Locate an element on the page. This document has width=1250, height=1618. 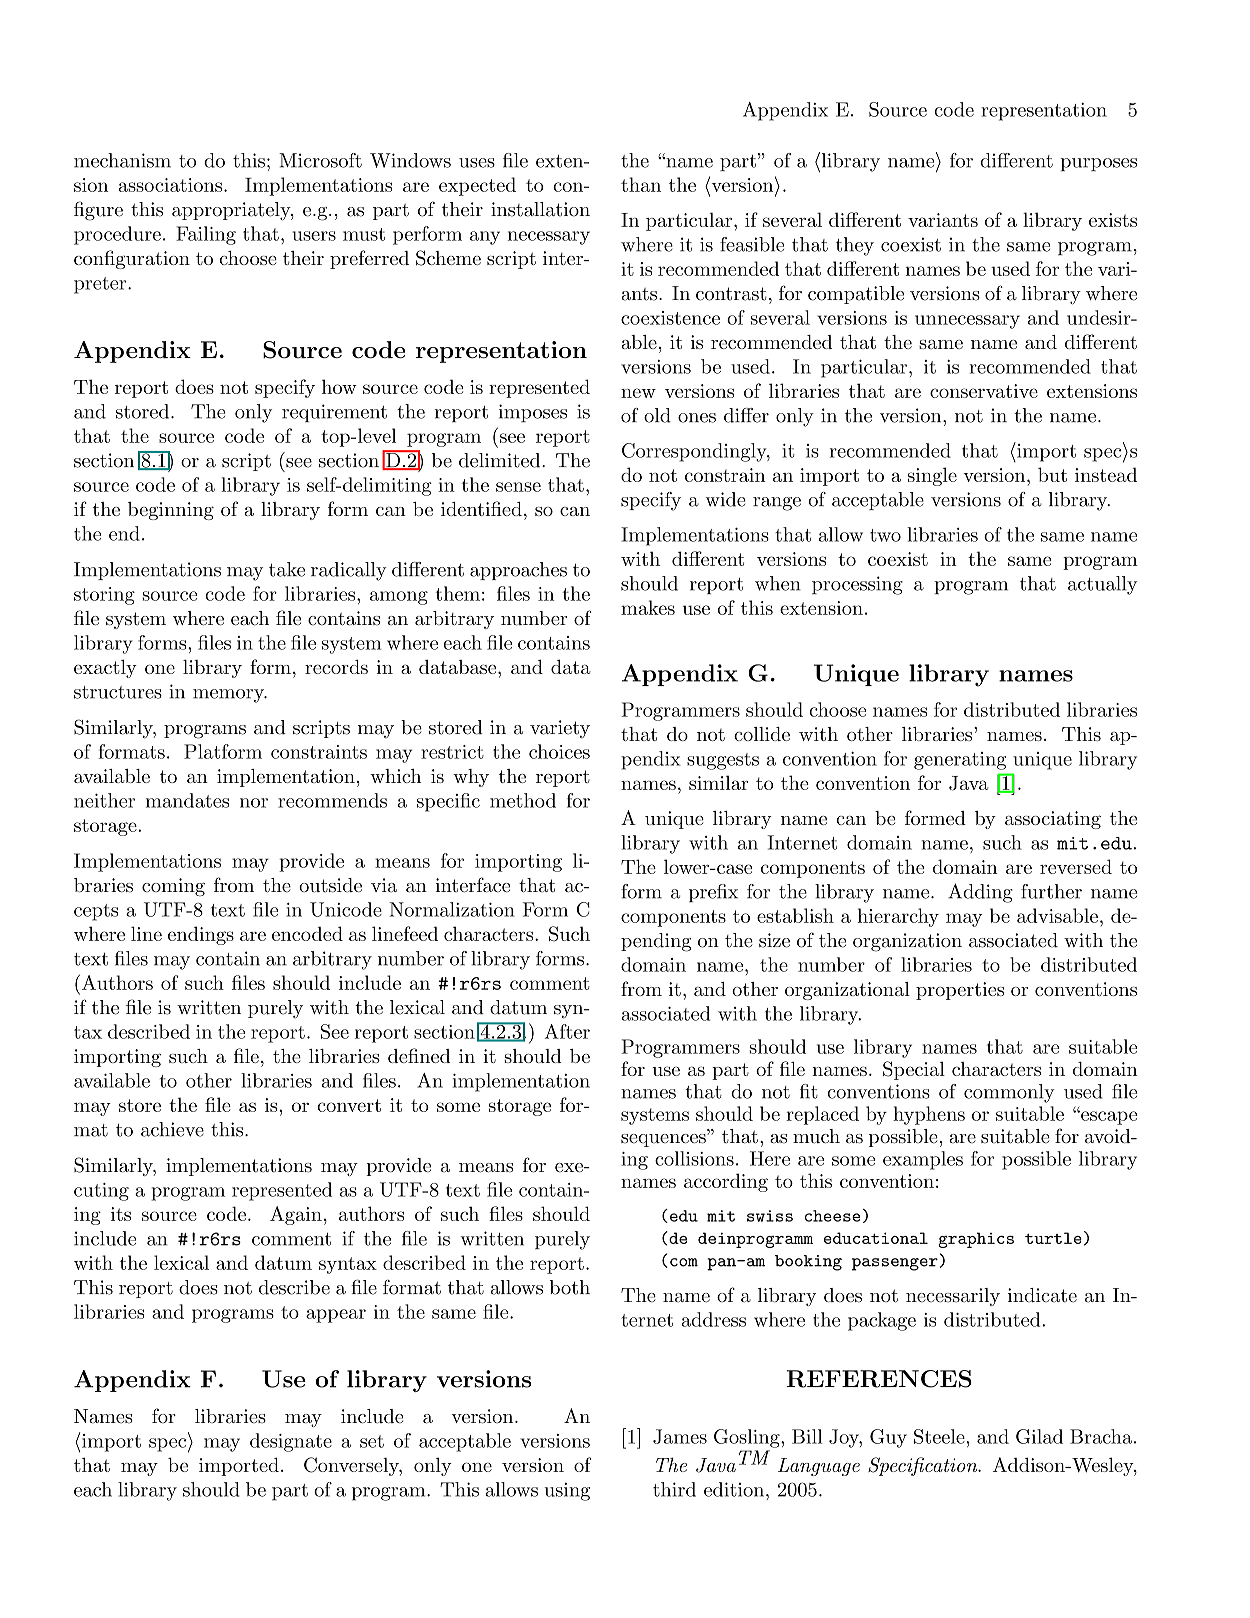
After is located at coordinates (567, 1031).
